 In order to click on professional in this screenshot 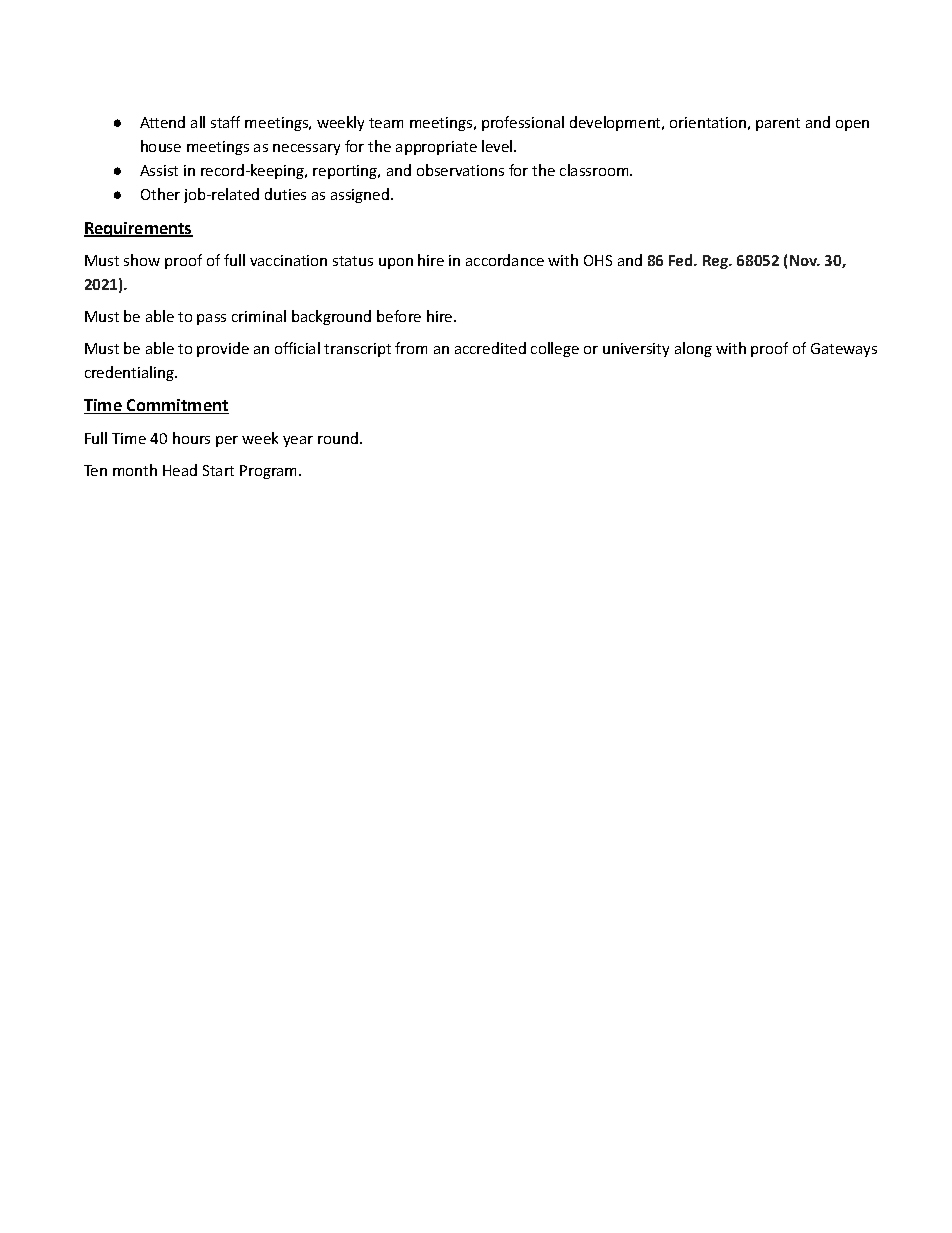, I will do `click(523, 123)`.
